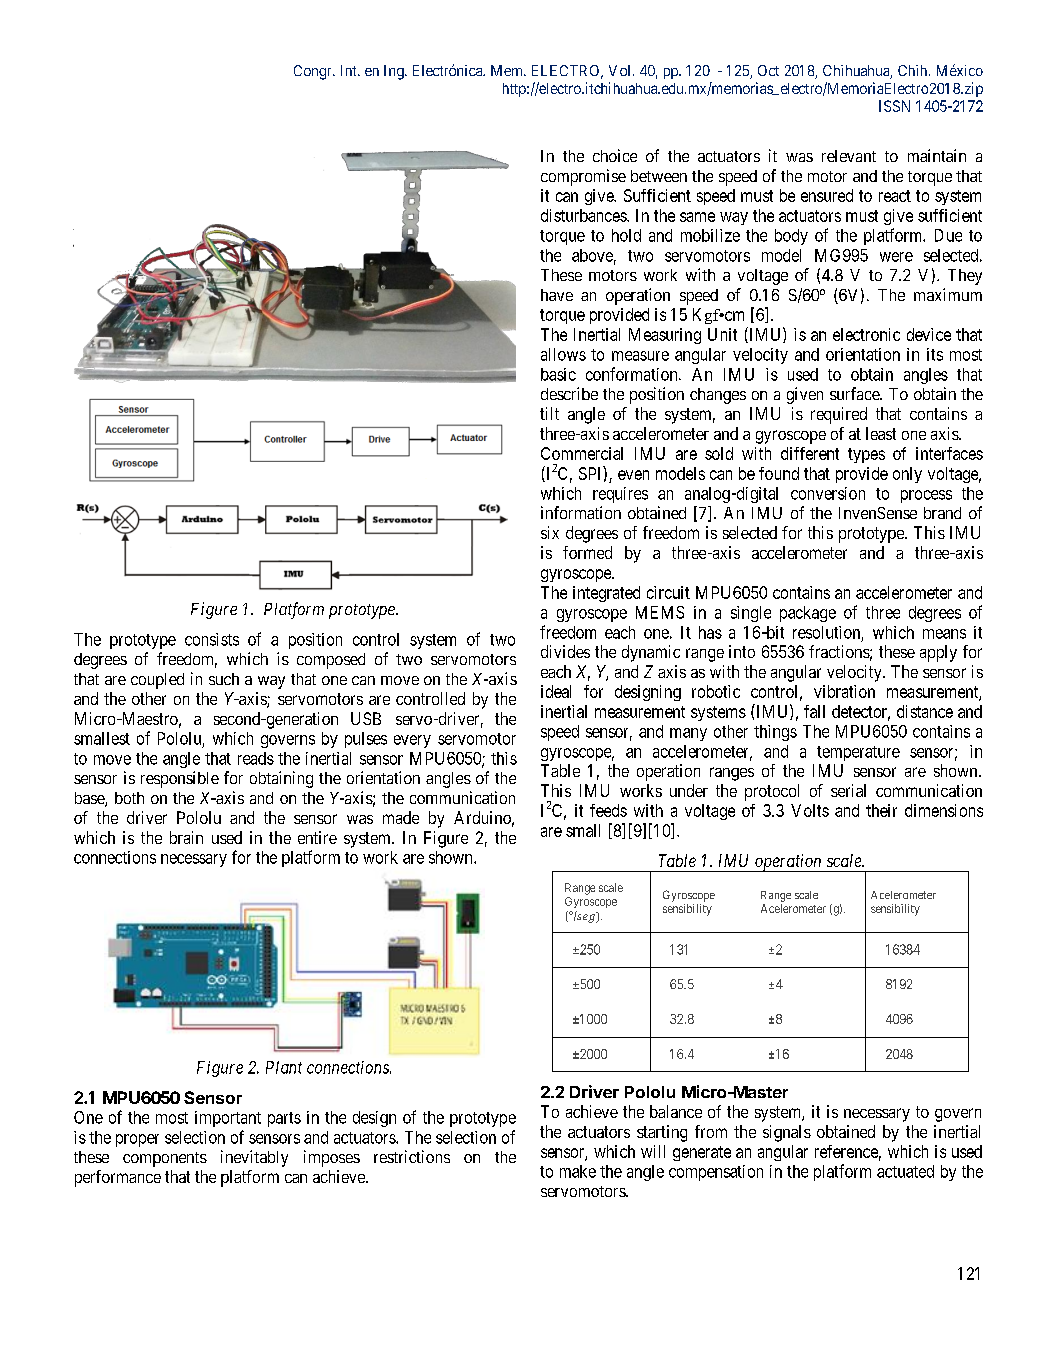  What do you see at coordinates (212, 639) in the screenshot?
I see `consists` at bounding box center [212, 639].
